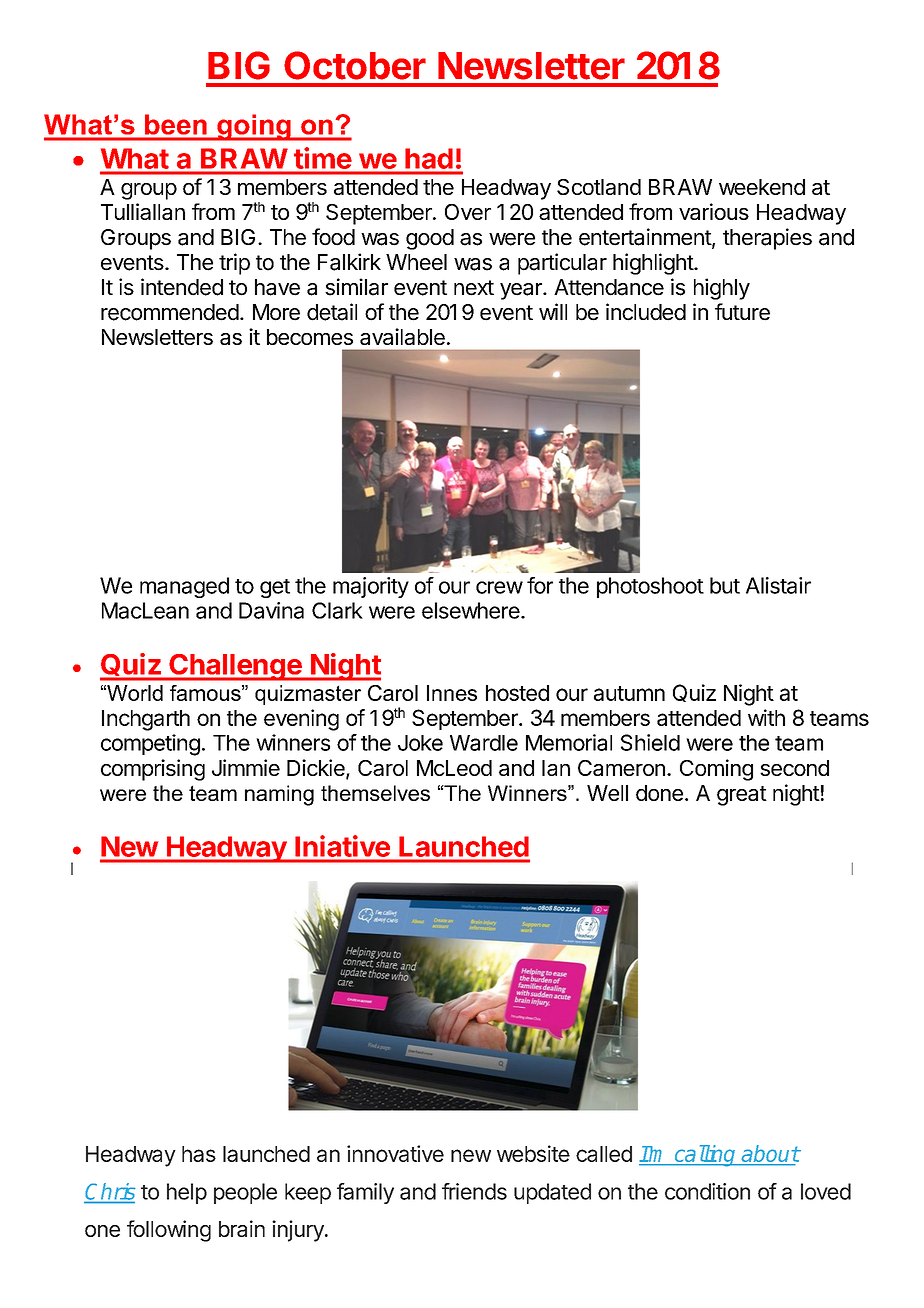 This page has height=1308, width=924. Describe the element at coordinates (742, 312) in the page. I see `future` at that location.
